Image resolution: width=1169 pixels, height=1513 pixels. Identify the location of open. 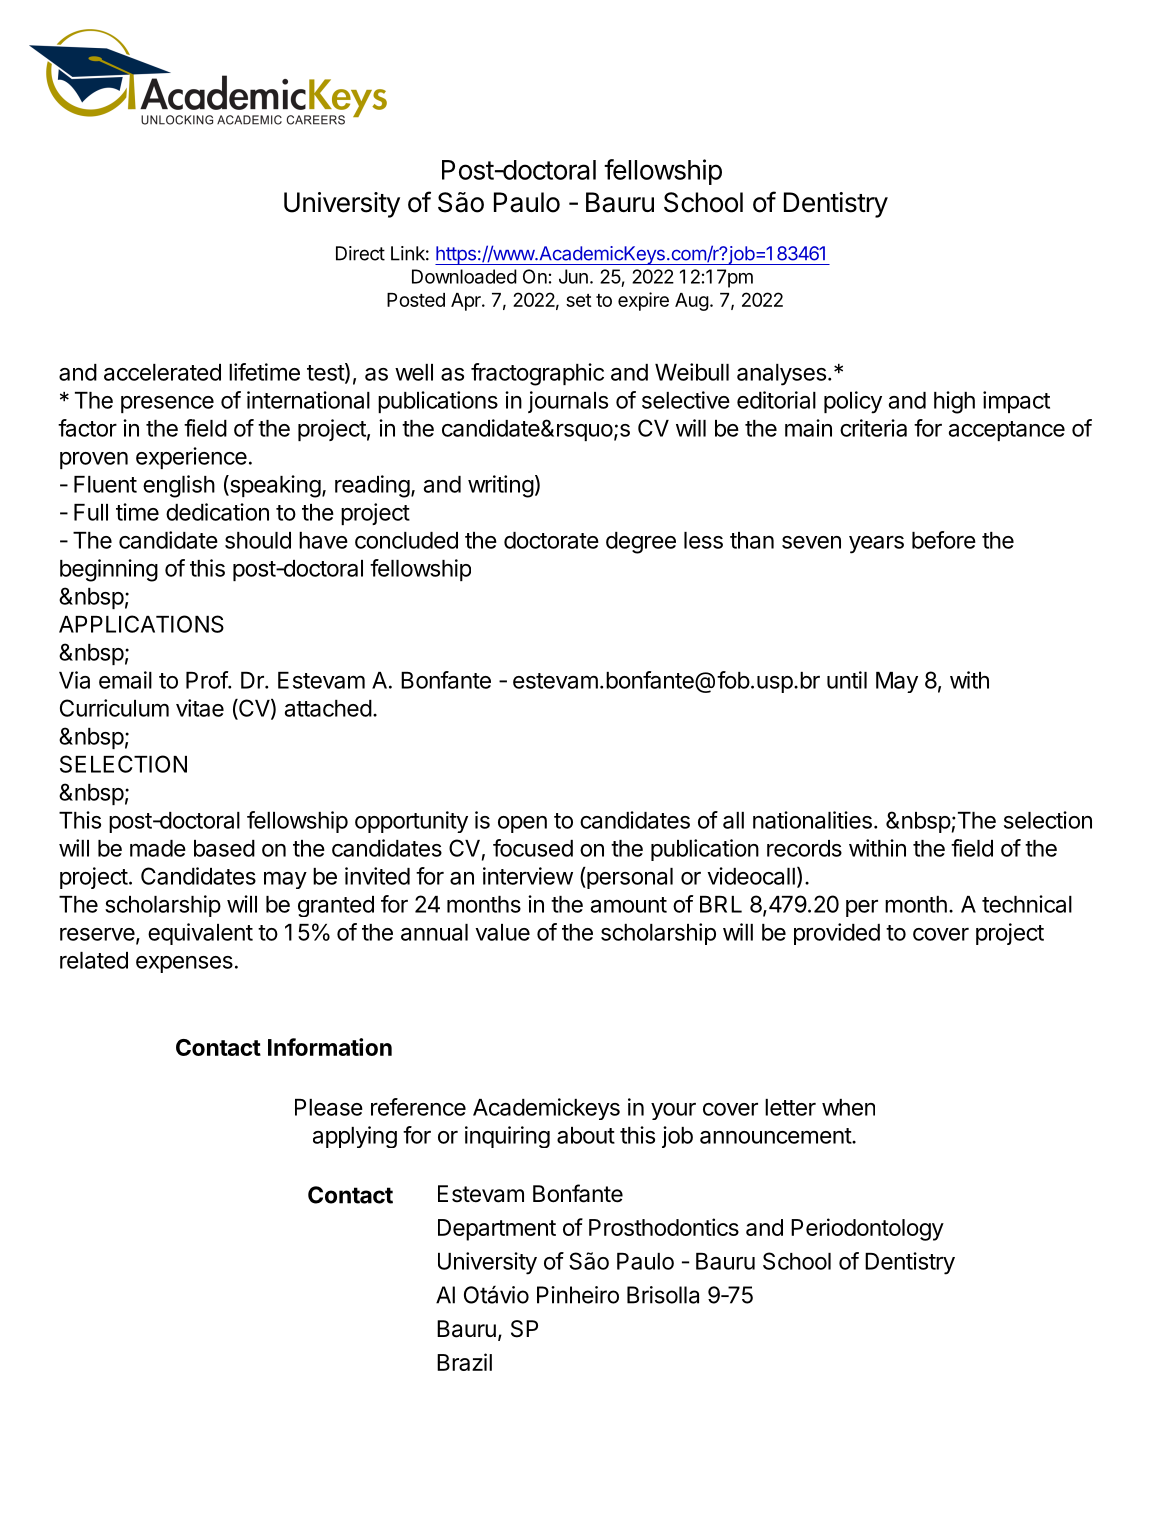
(522, 824).
